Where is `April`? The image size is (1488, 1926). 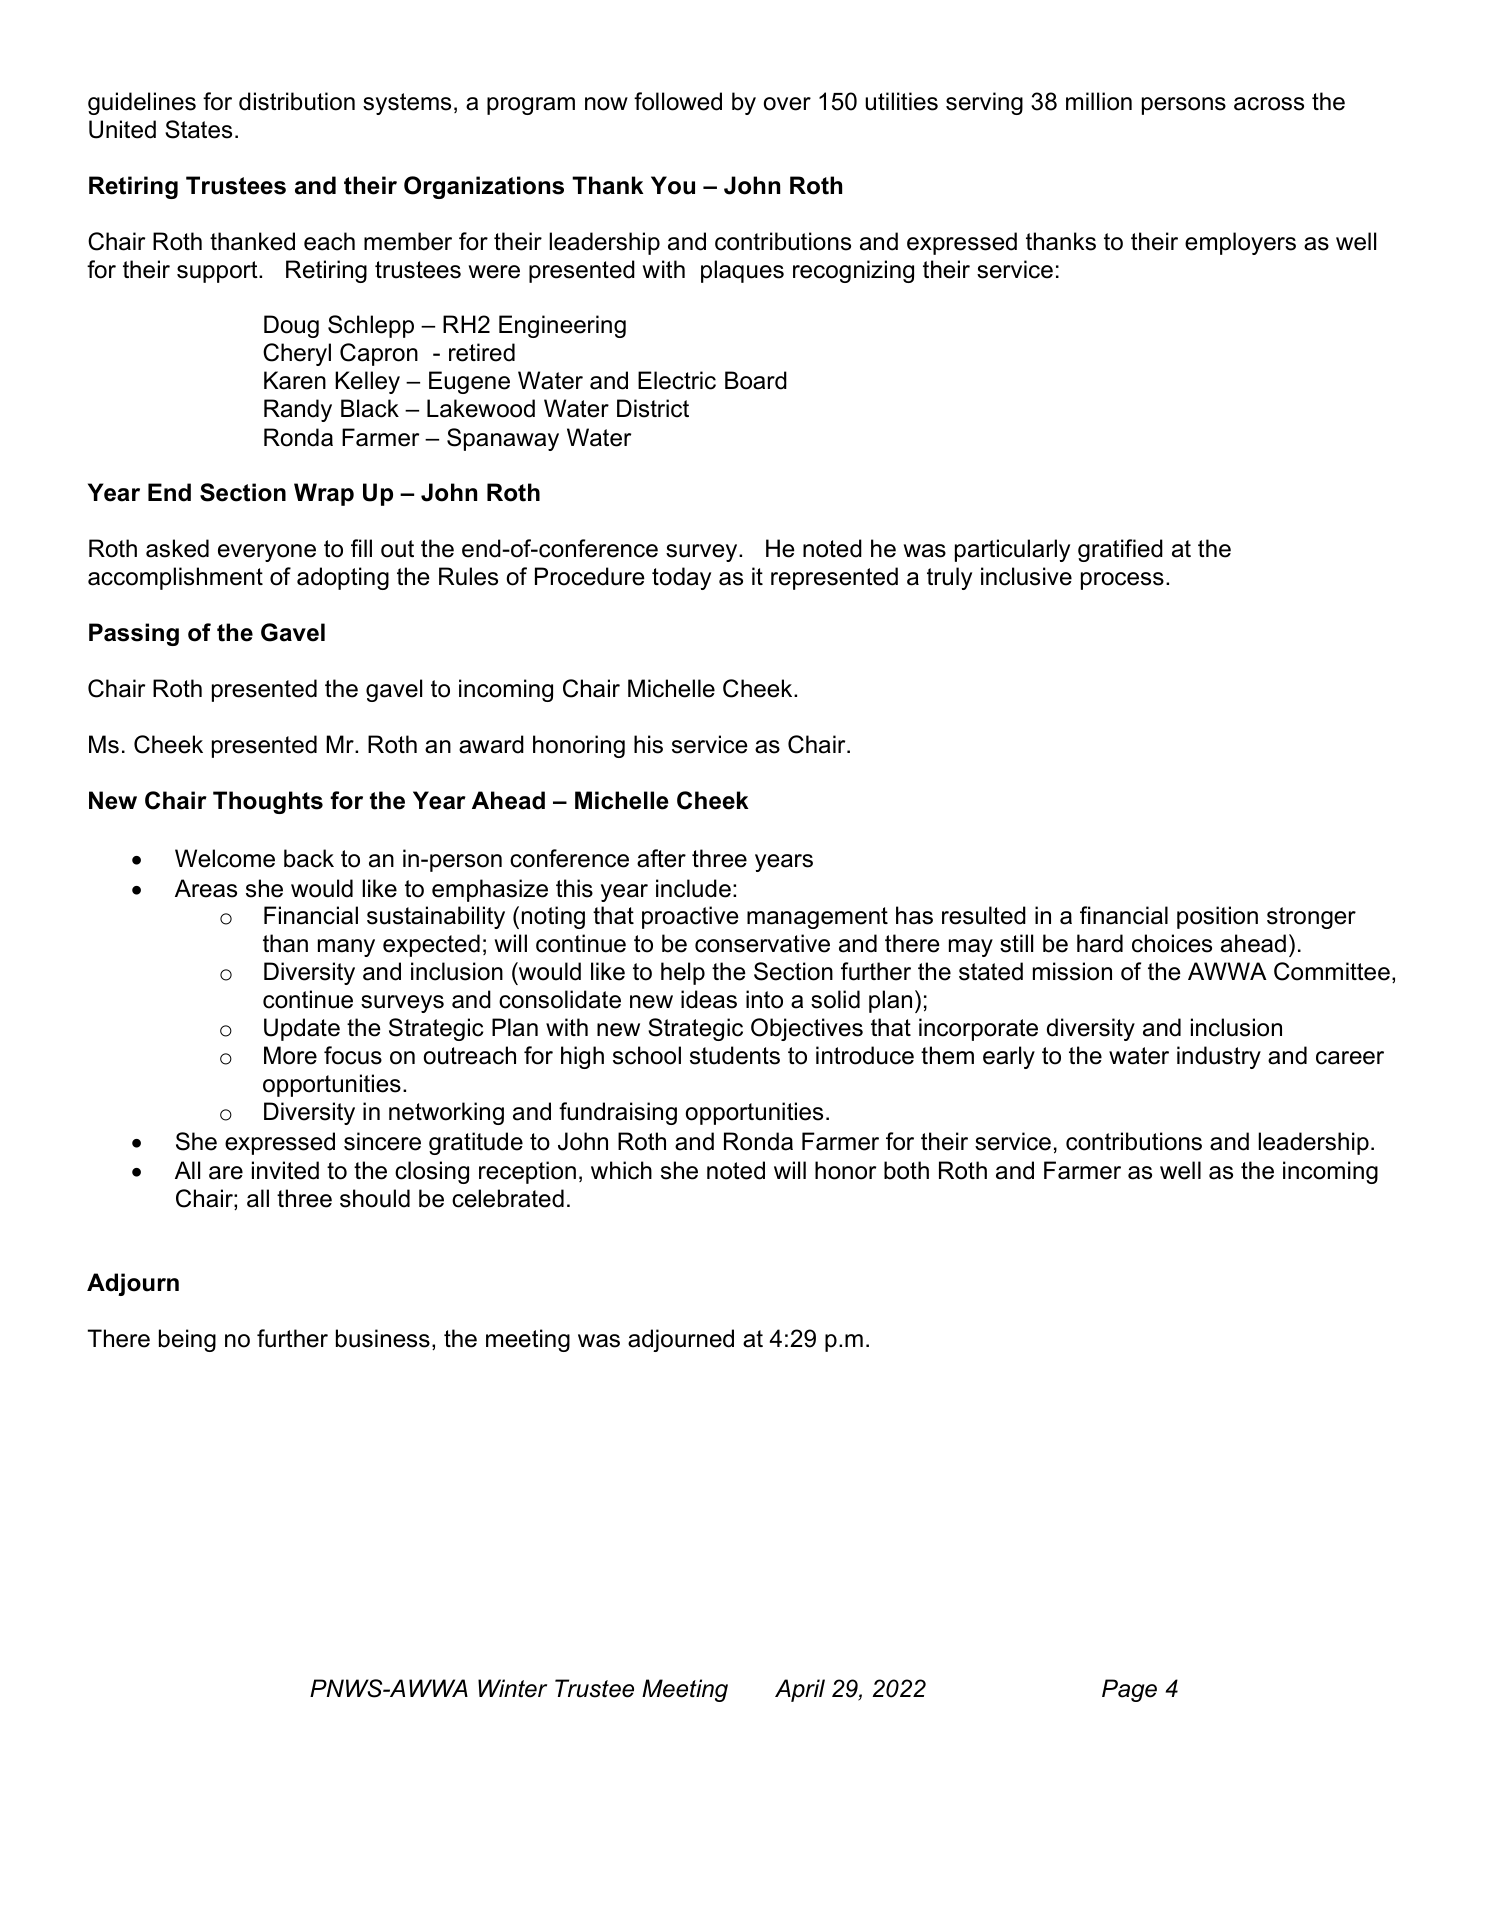 April is located at coordinates (800, 1690).
